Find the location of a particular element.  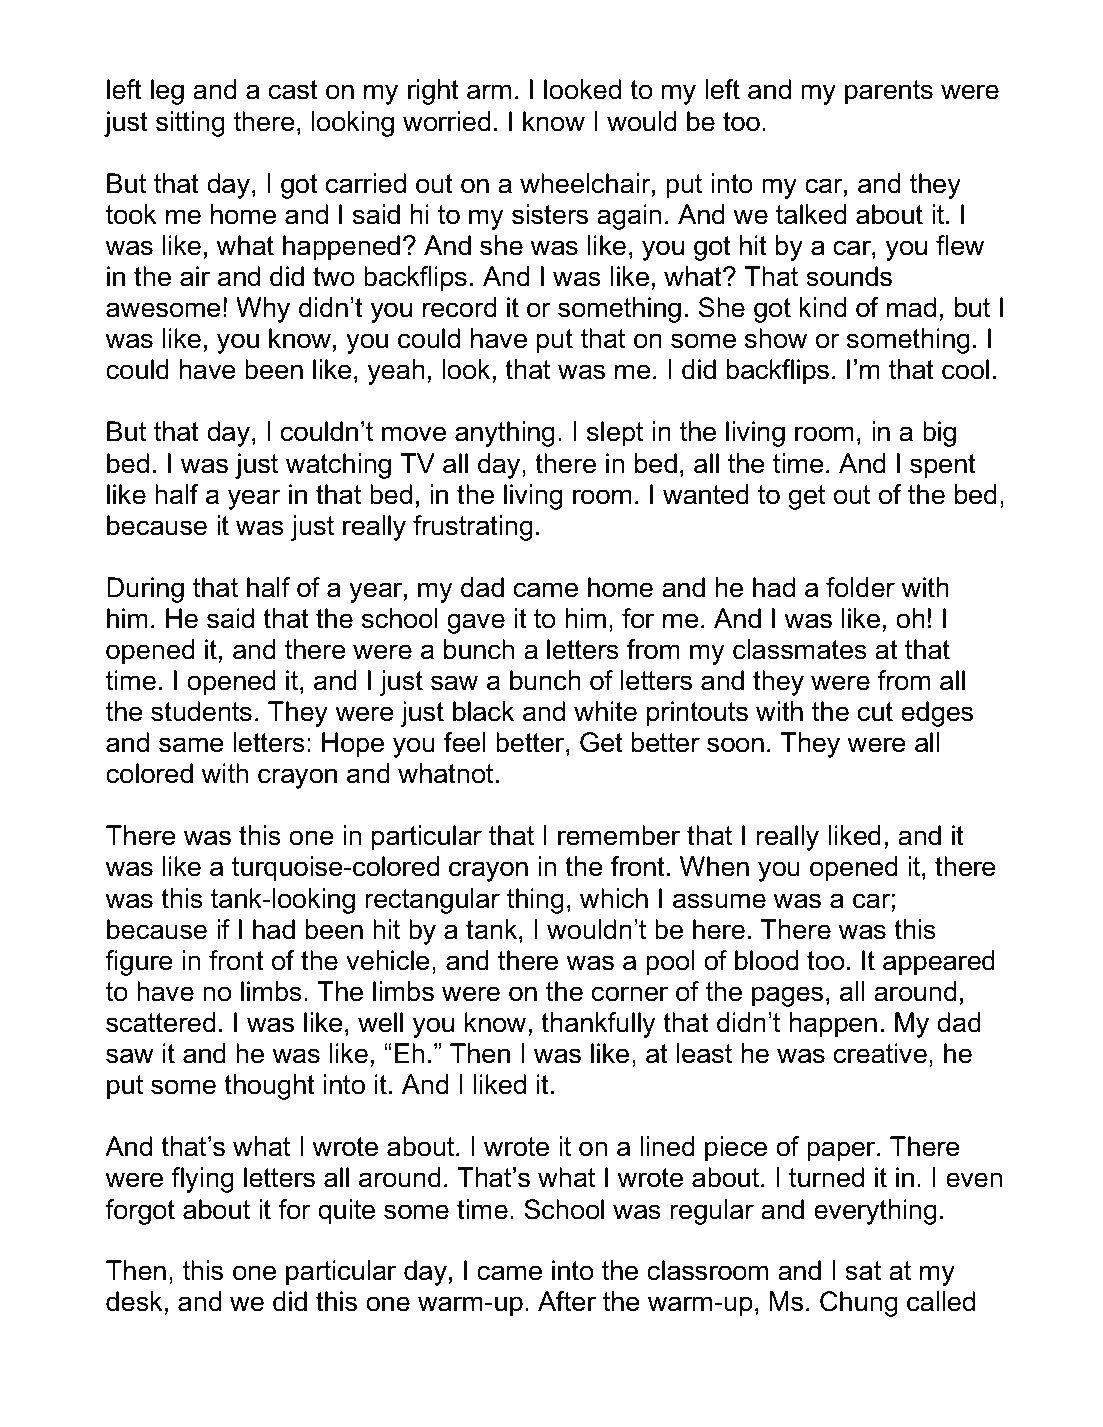

watching is located at coordinates (338, 466).
